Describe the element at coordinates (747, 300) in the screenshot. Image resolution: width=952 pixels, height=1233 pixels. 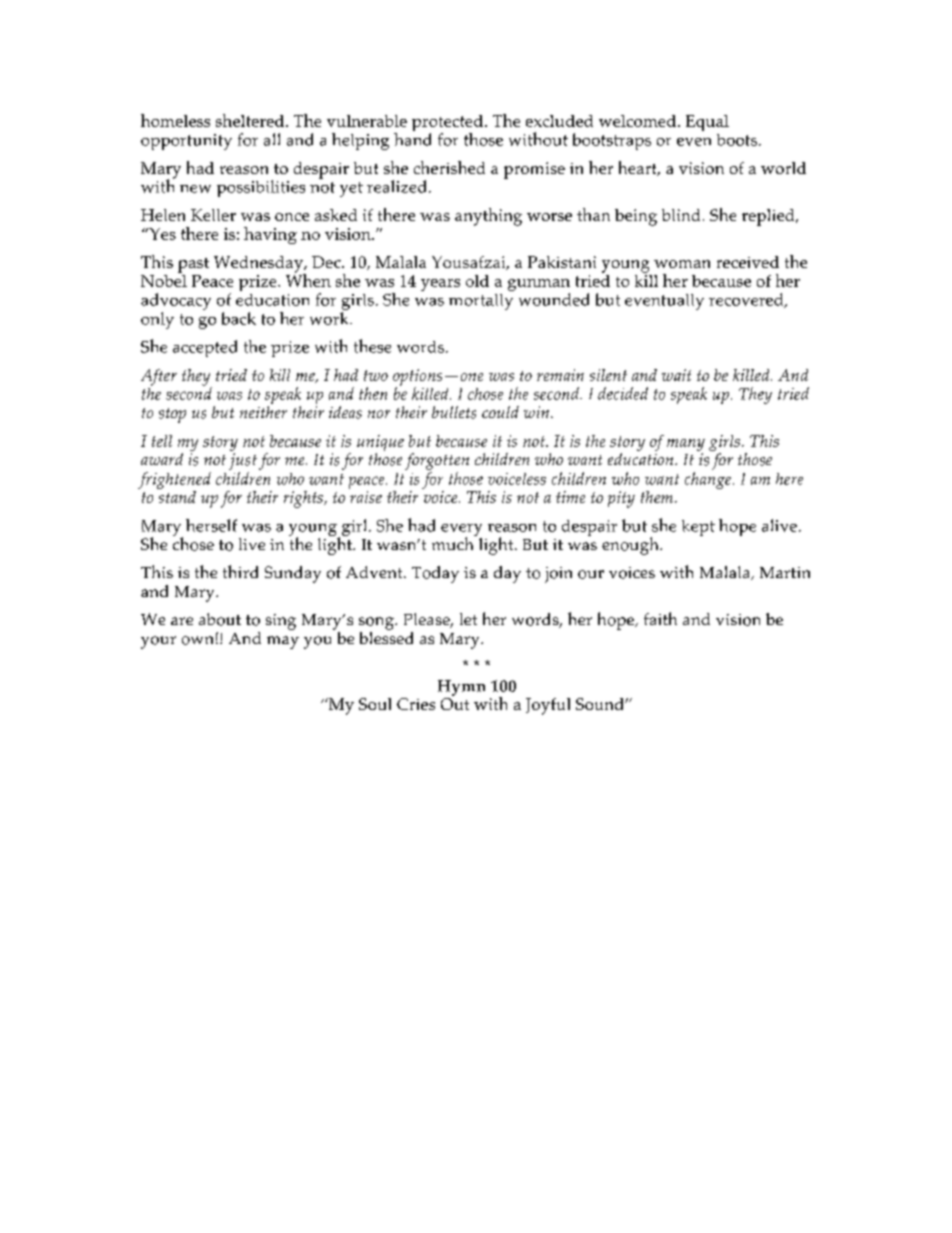
I see `recovered` at that location.
